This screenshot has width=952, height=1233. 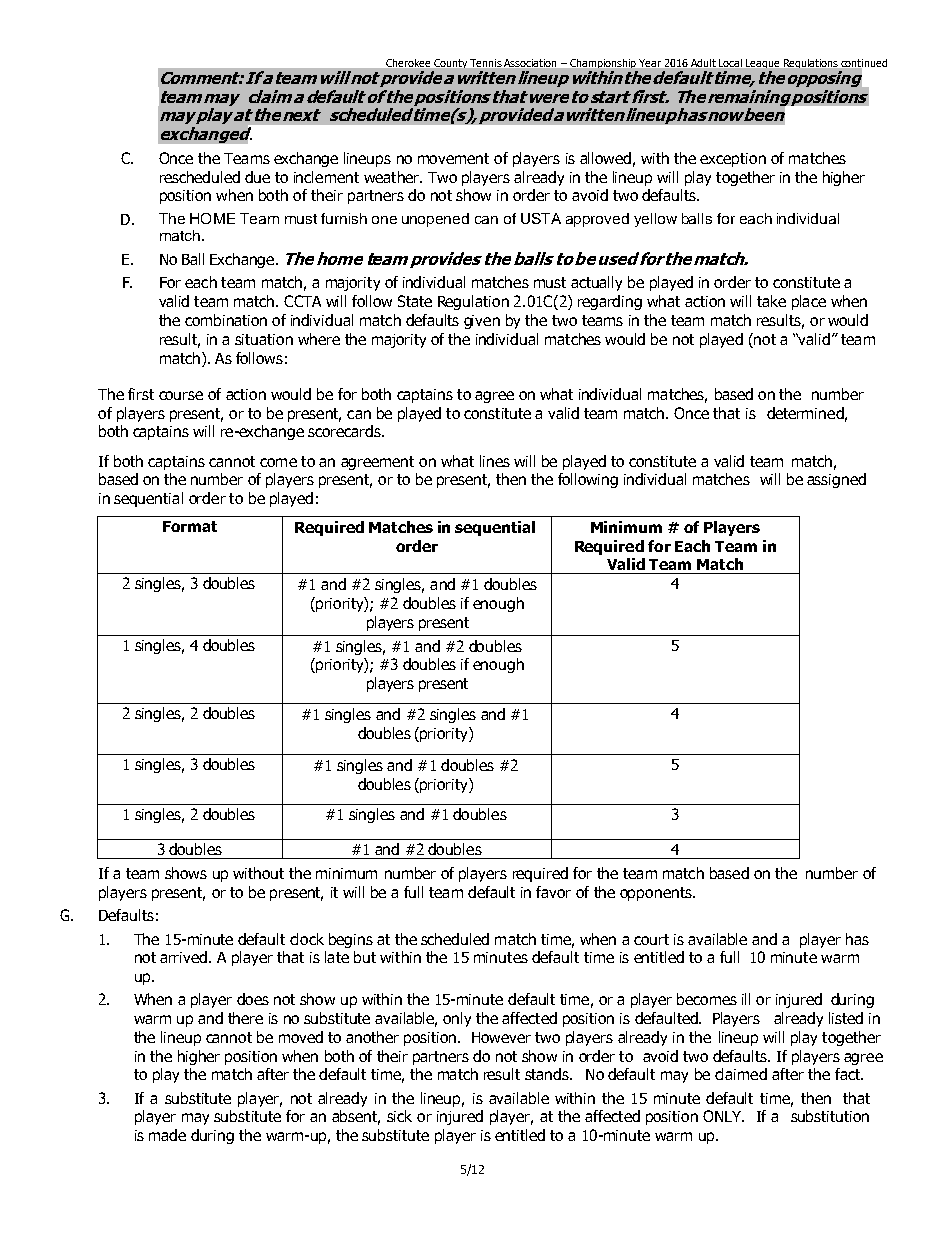 What do you see at coordinates (495, 461) in the screenshot?
I see `lines` at bounding box center [495, 461].
